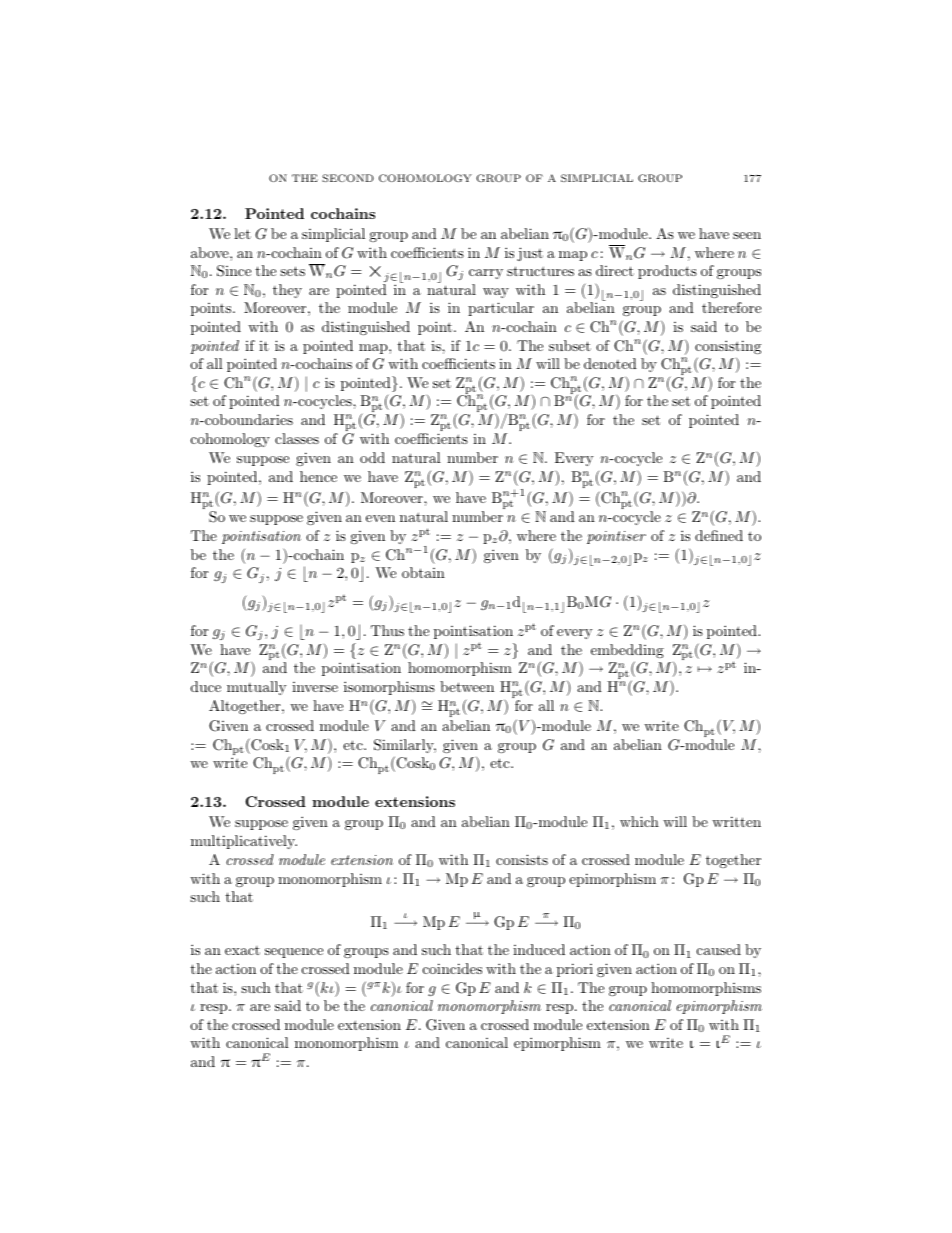 The height and width of the screenshot is (1233, 952). What do you see at coordinates (294, 953) in the screenshot?
I see `sequence` at bounding box center [294, 953].
